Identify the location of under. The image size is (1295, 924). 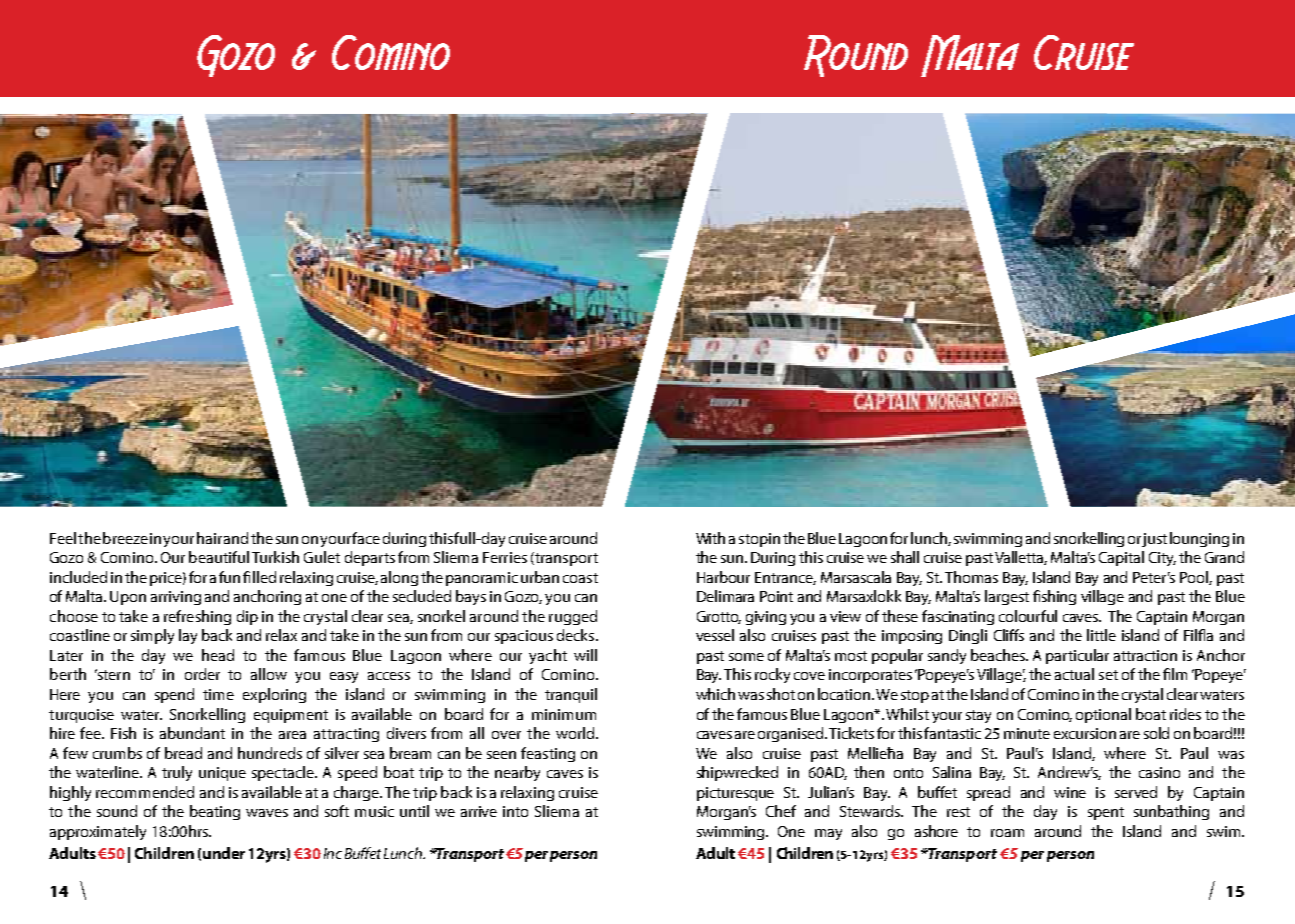
(224, 853).
